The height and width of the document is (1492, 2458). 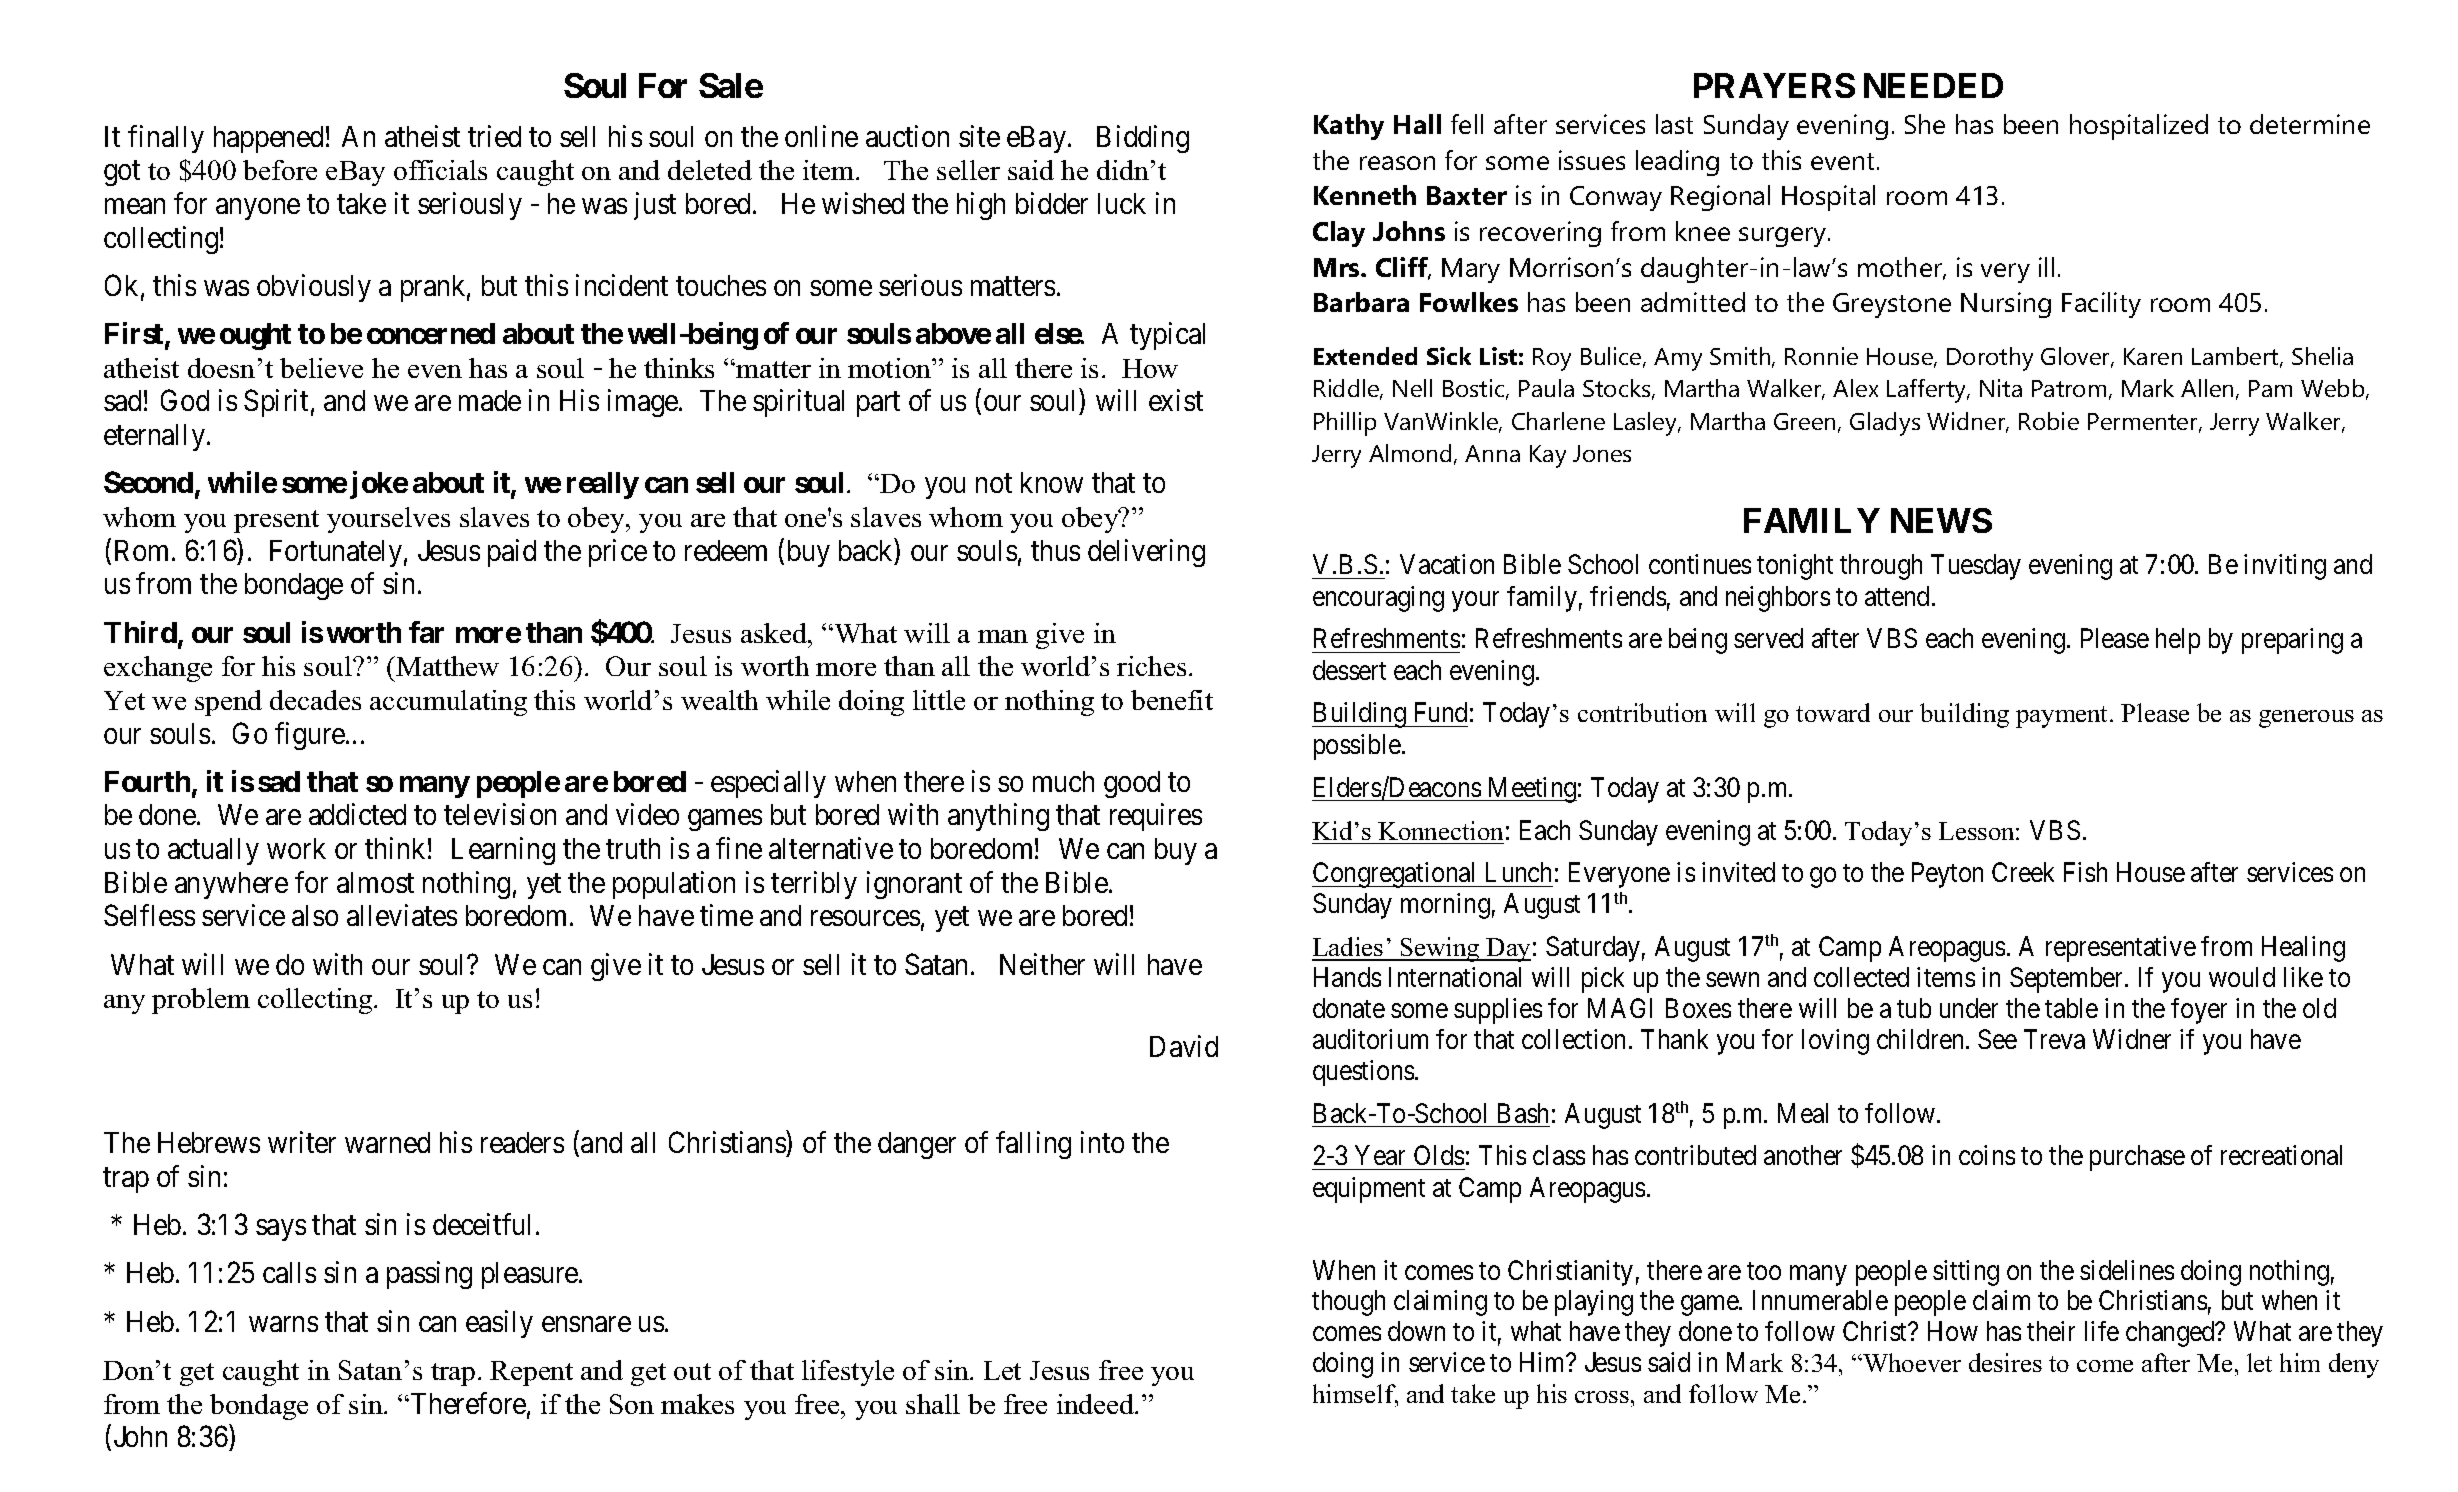 What do you see at coordinates (1357, 747) in the document?
I see `possible` at bounding box center [1357, 747].
